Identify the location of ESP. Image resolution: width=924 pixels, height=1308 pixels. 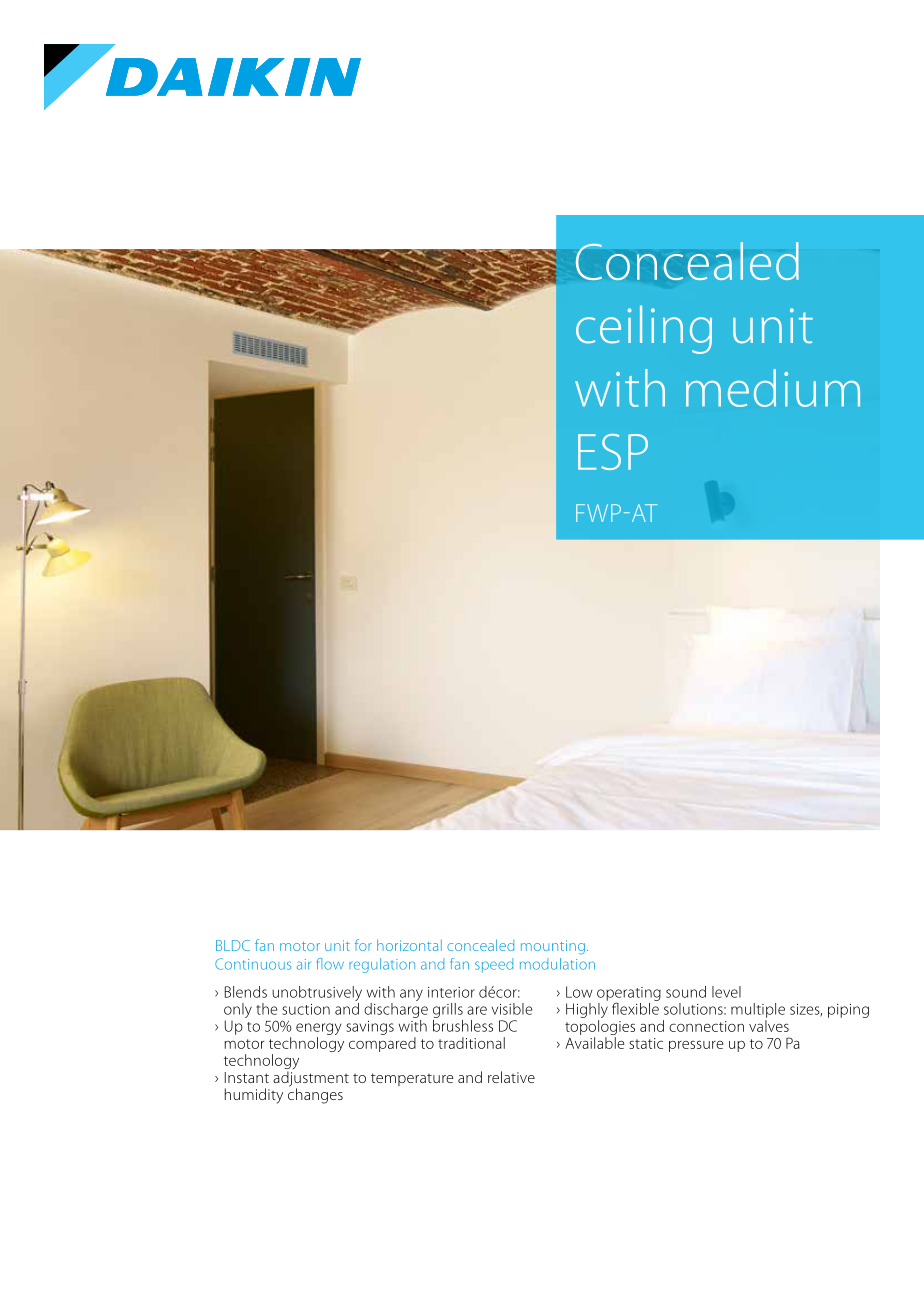
(613, 452).
